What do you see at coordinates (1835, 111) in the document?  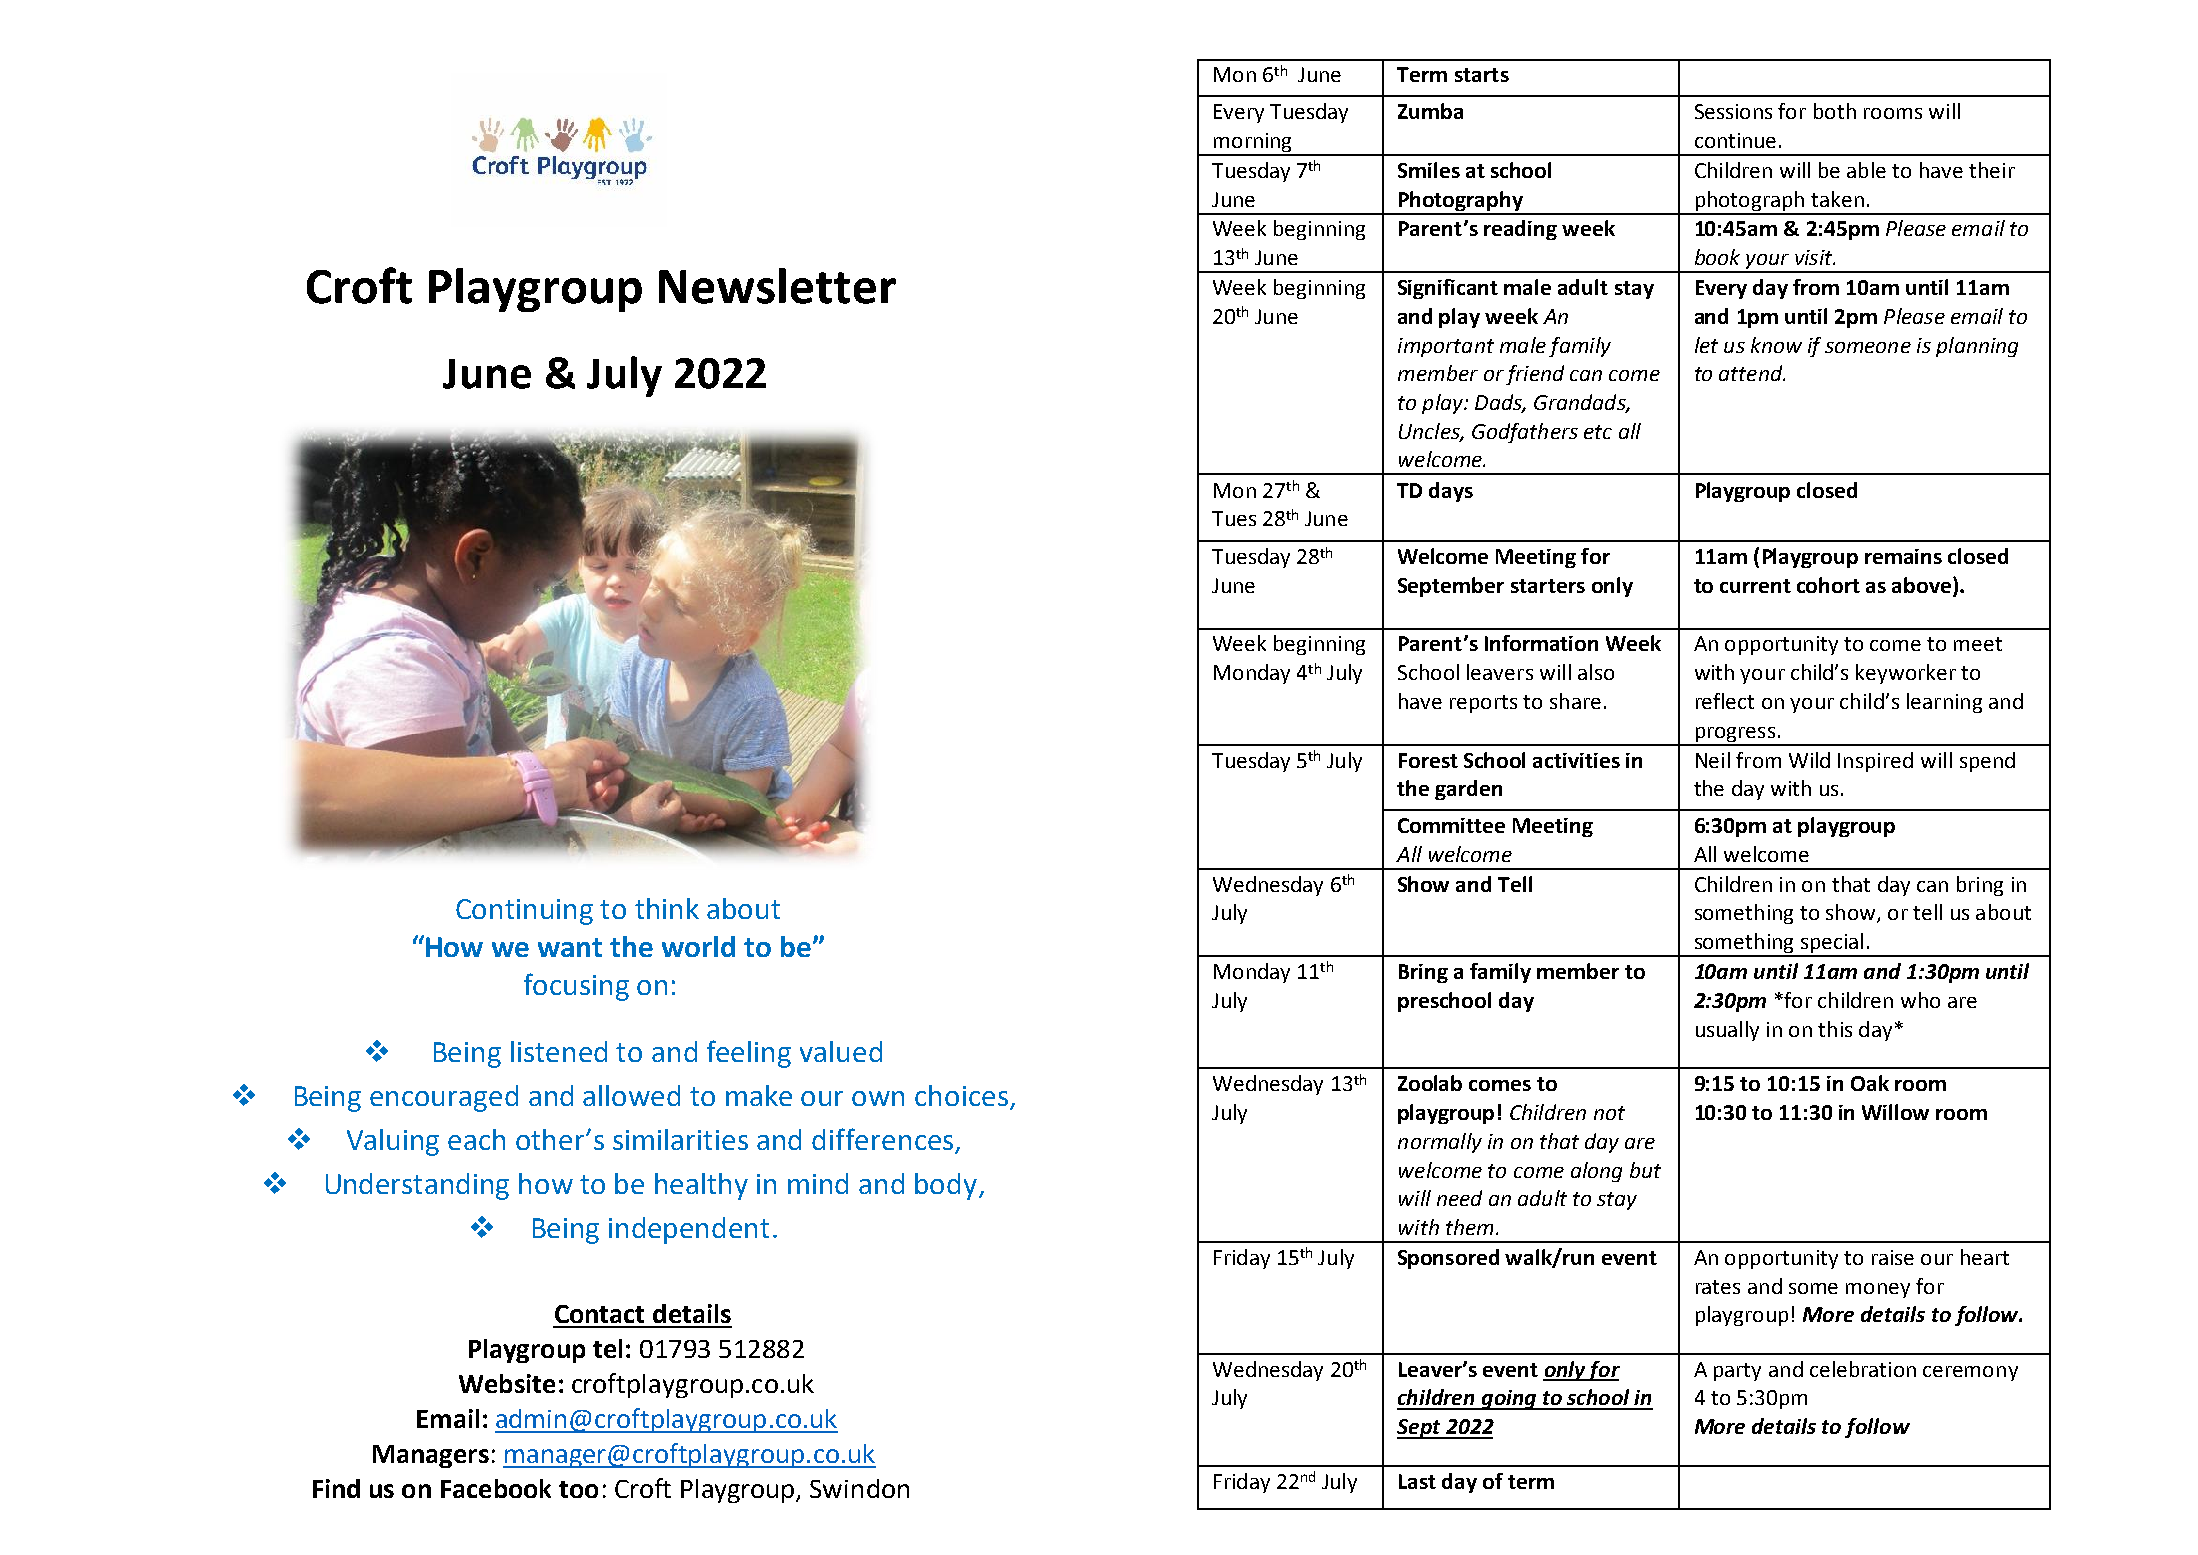 I see `both` at bounding box center [1835, 111].
